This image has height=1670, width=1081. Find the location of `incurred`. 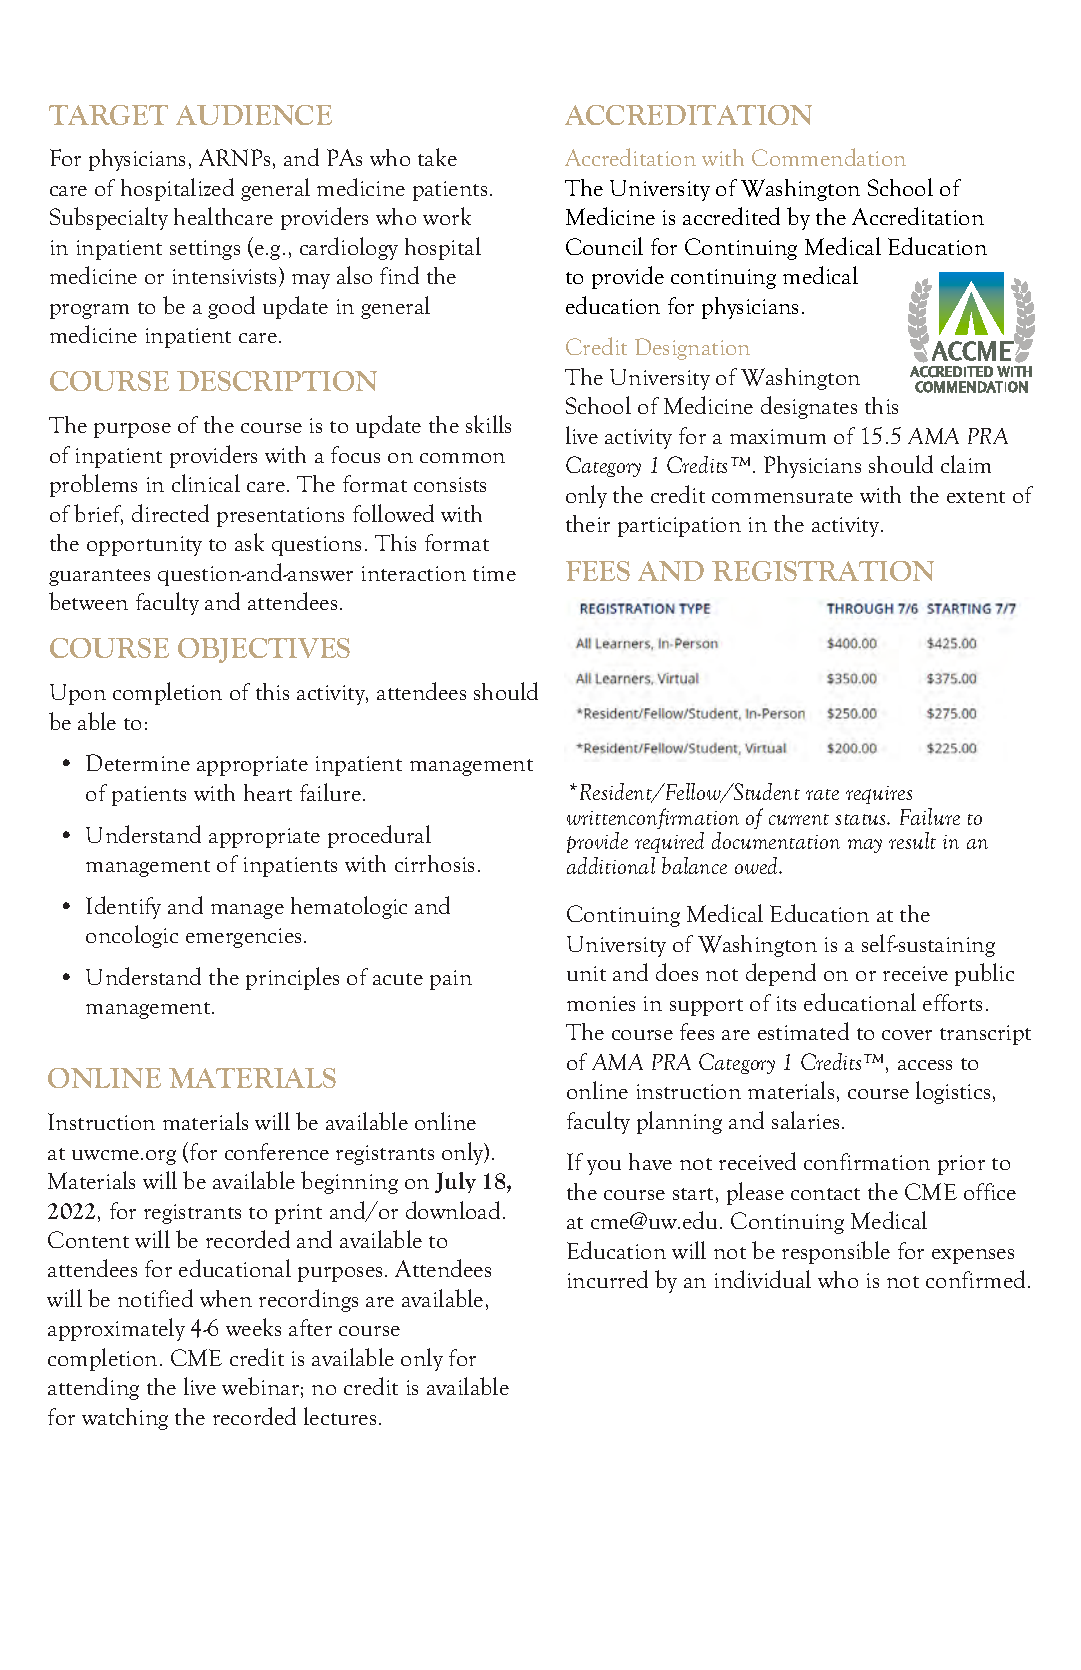

incurred is located at coordinates (608, 1279).
